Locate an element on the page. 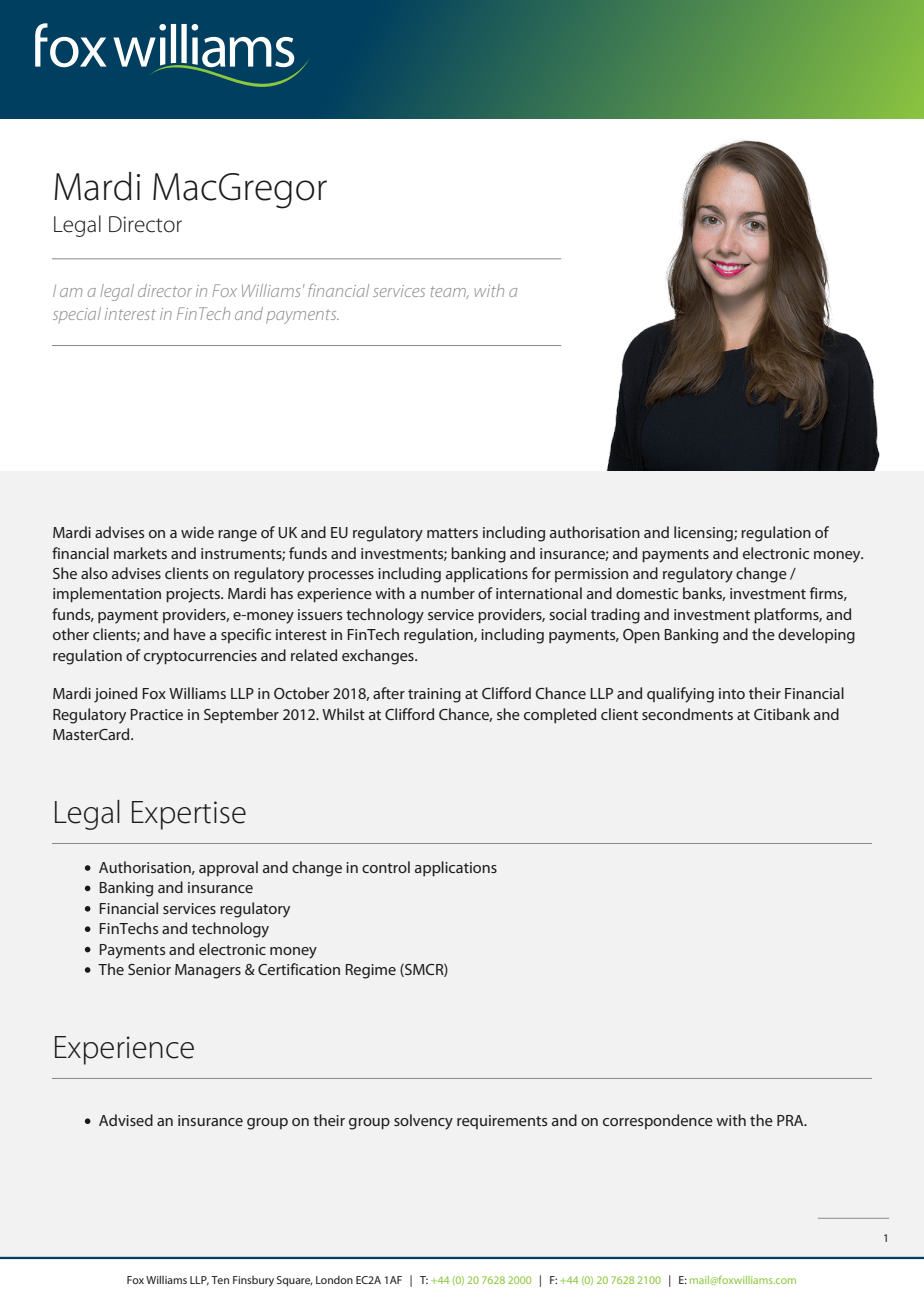 This image has height=1308, width=924. number is located at coordinates (448, 593).
